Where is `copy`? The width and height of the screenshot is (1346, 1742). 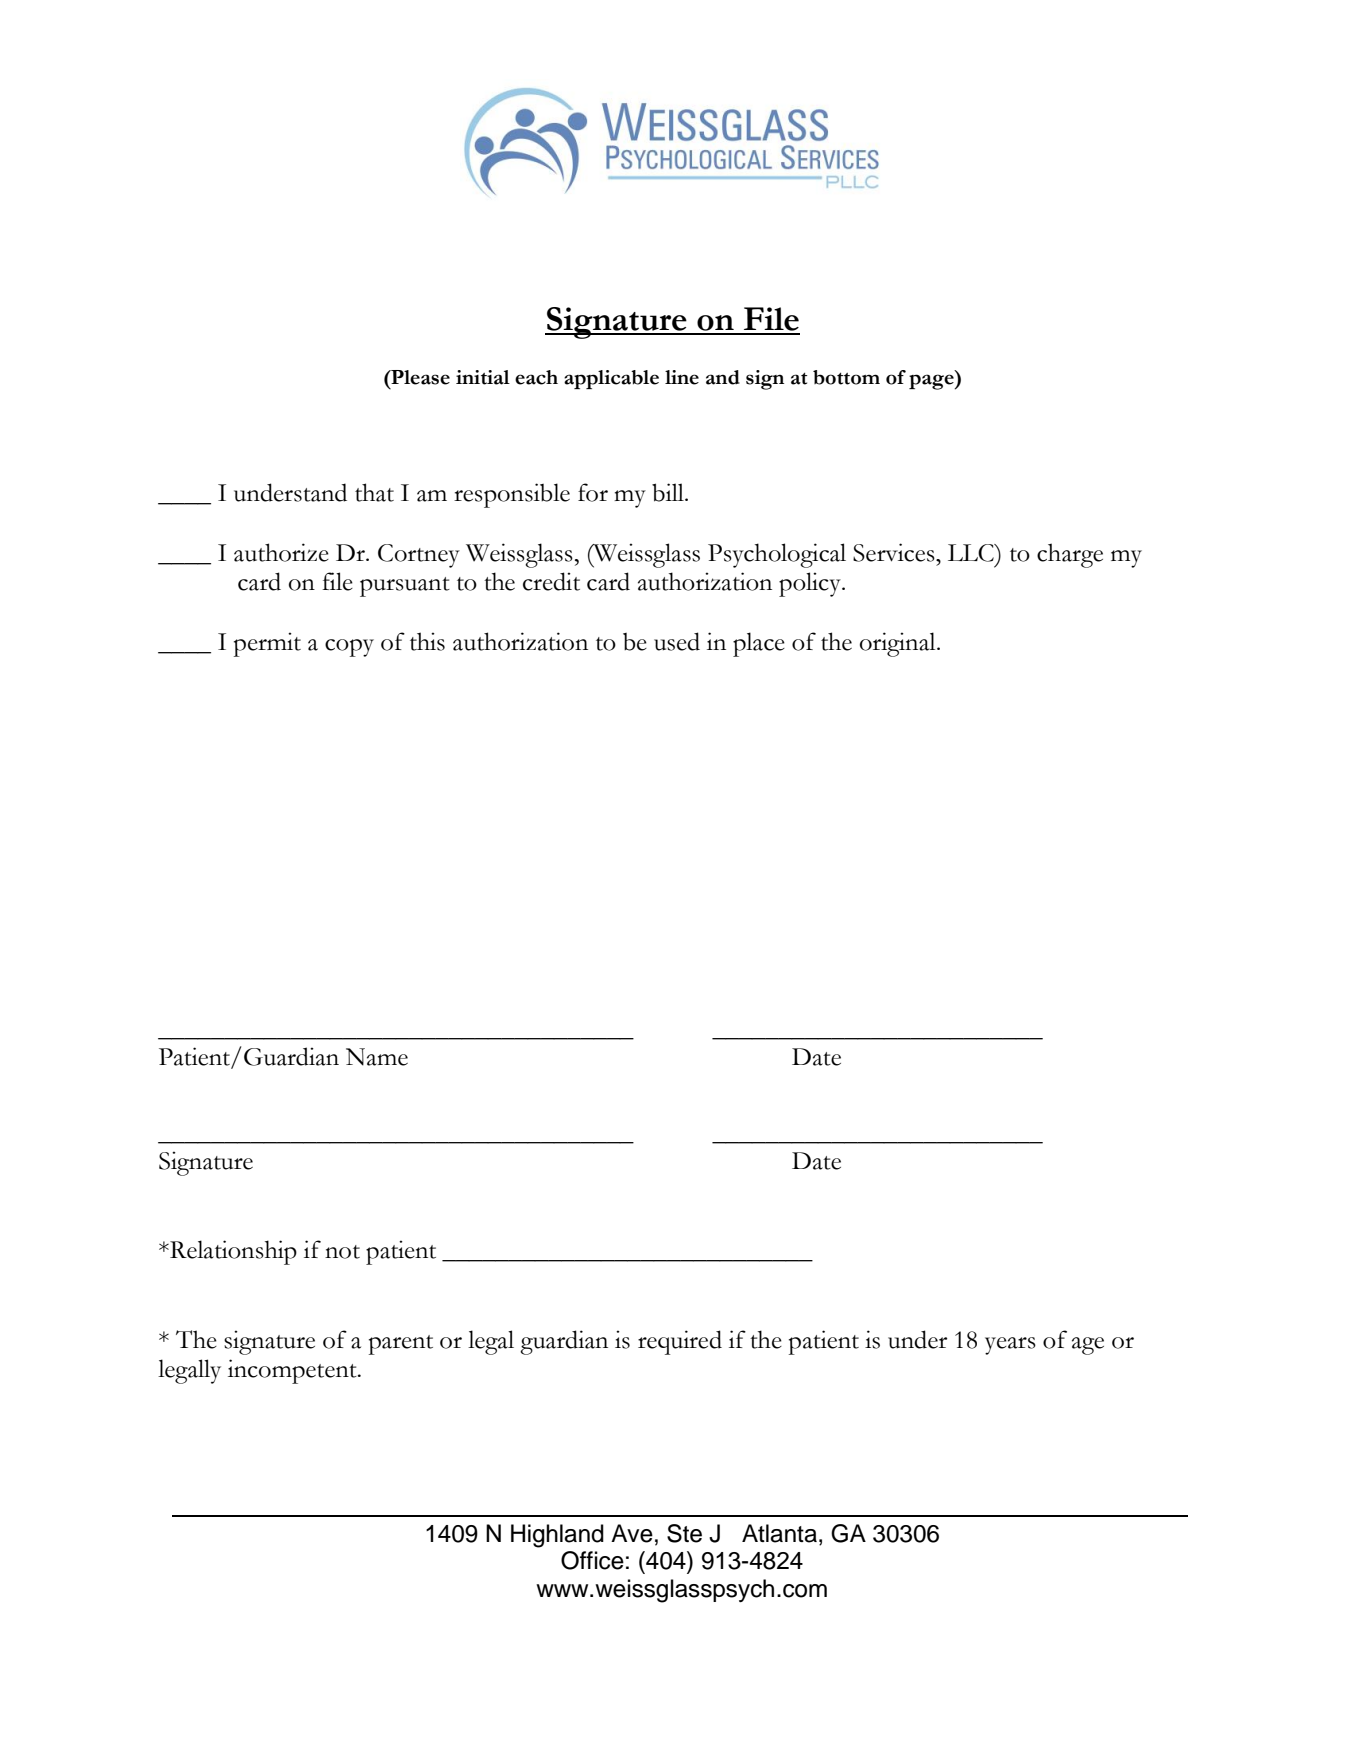 copy is located at coordinates (349, 648).
